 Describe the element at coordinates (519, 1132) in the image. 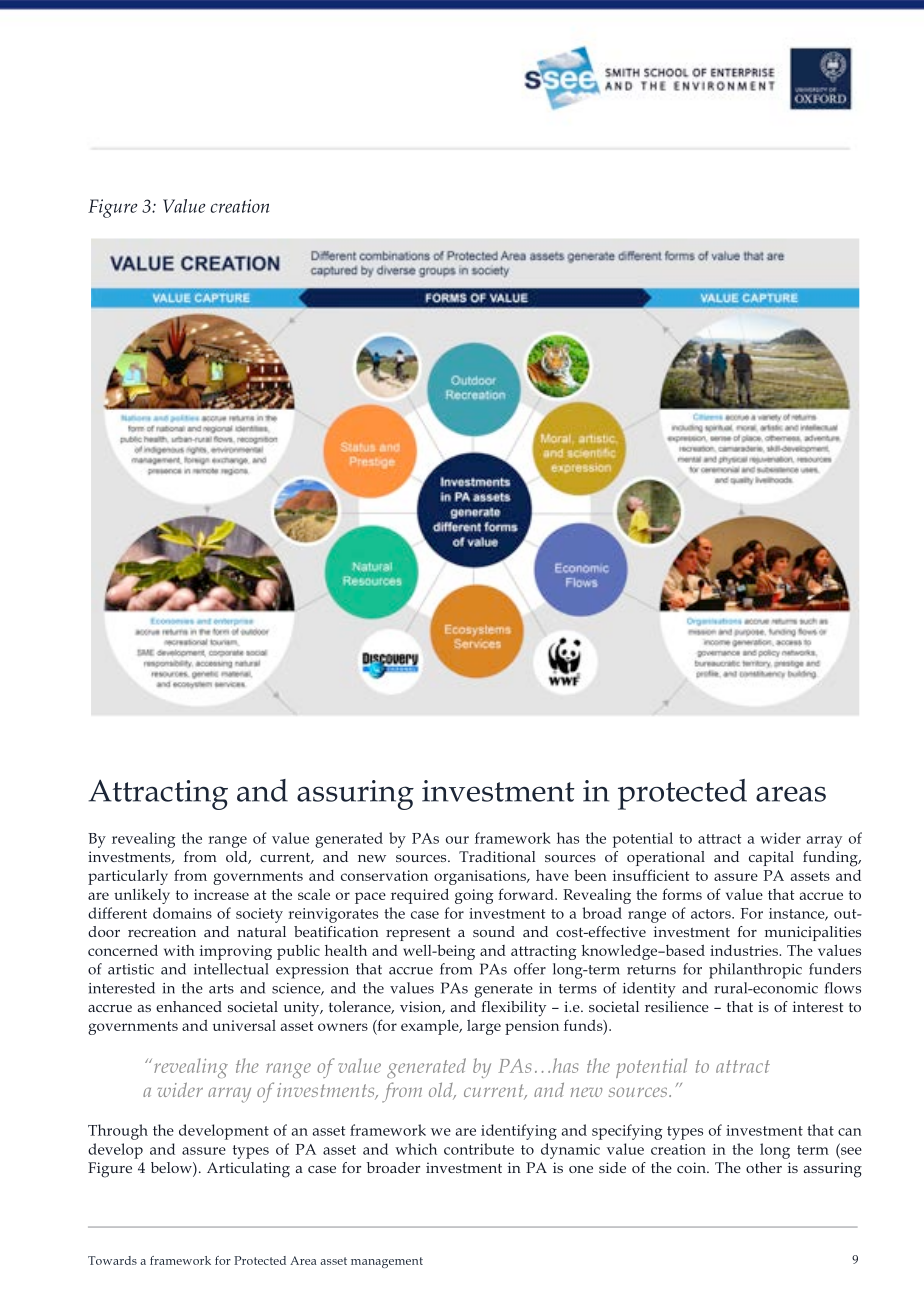

I see `identifying` at that location.
